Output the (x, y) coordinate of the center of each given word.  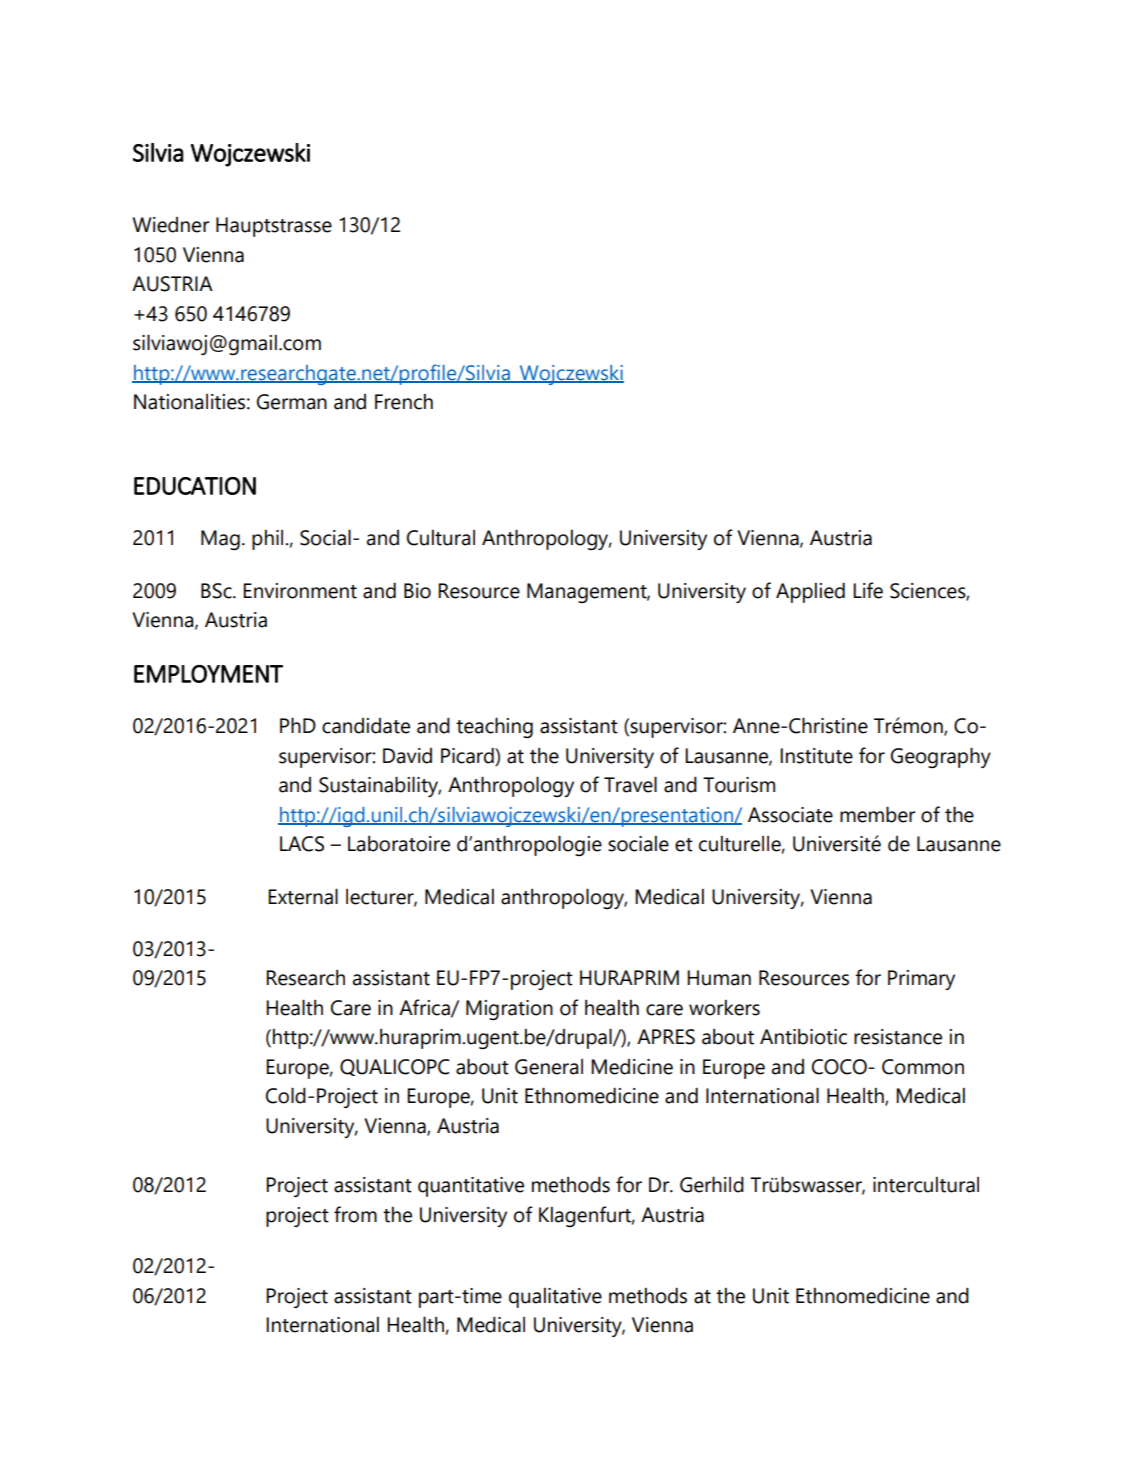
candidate (366, 726)
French (404, 402)
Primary (921, 980)
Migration (509, 1010)
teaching (494, 727)
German (292, 402)
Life (868, 590)
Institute (816, 756)
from (355, 1214)
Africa (425, 1008)
